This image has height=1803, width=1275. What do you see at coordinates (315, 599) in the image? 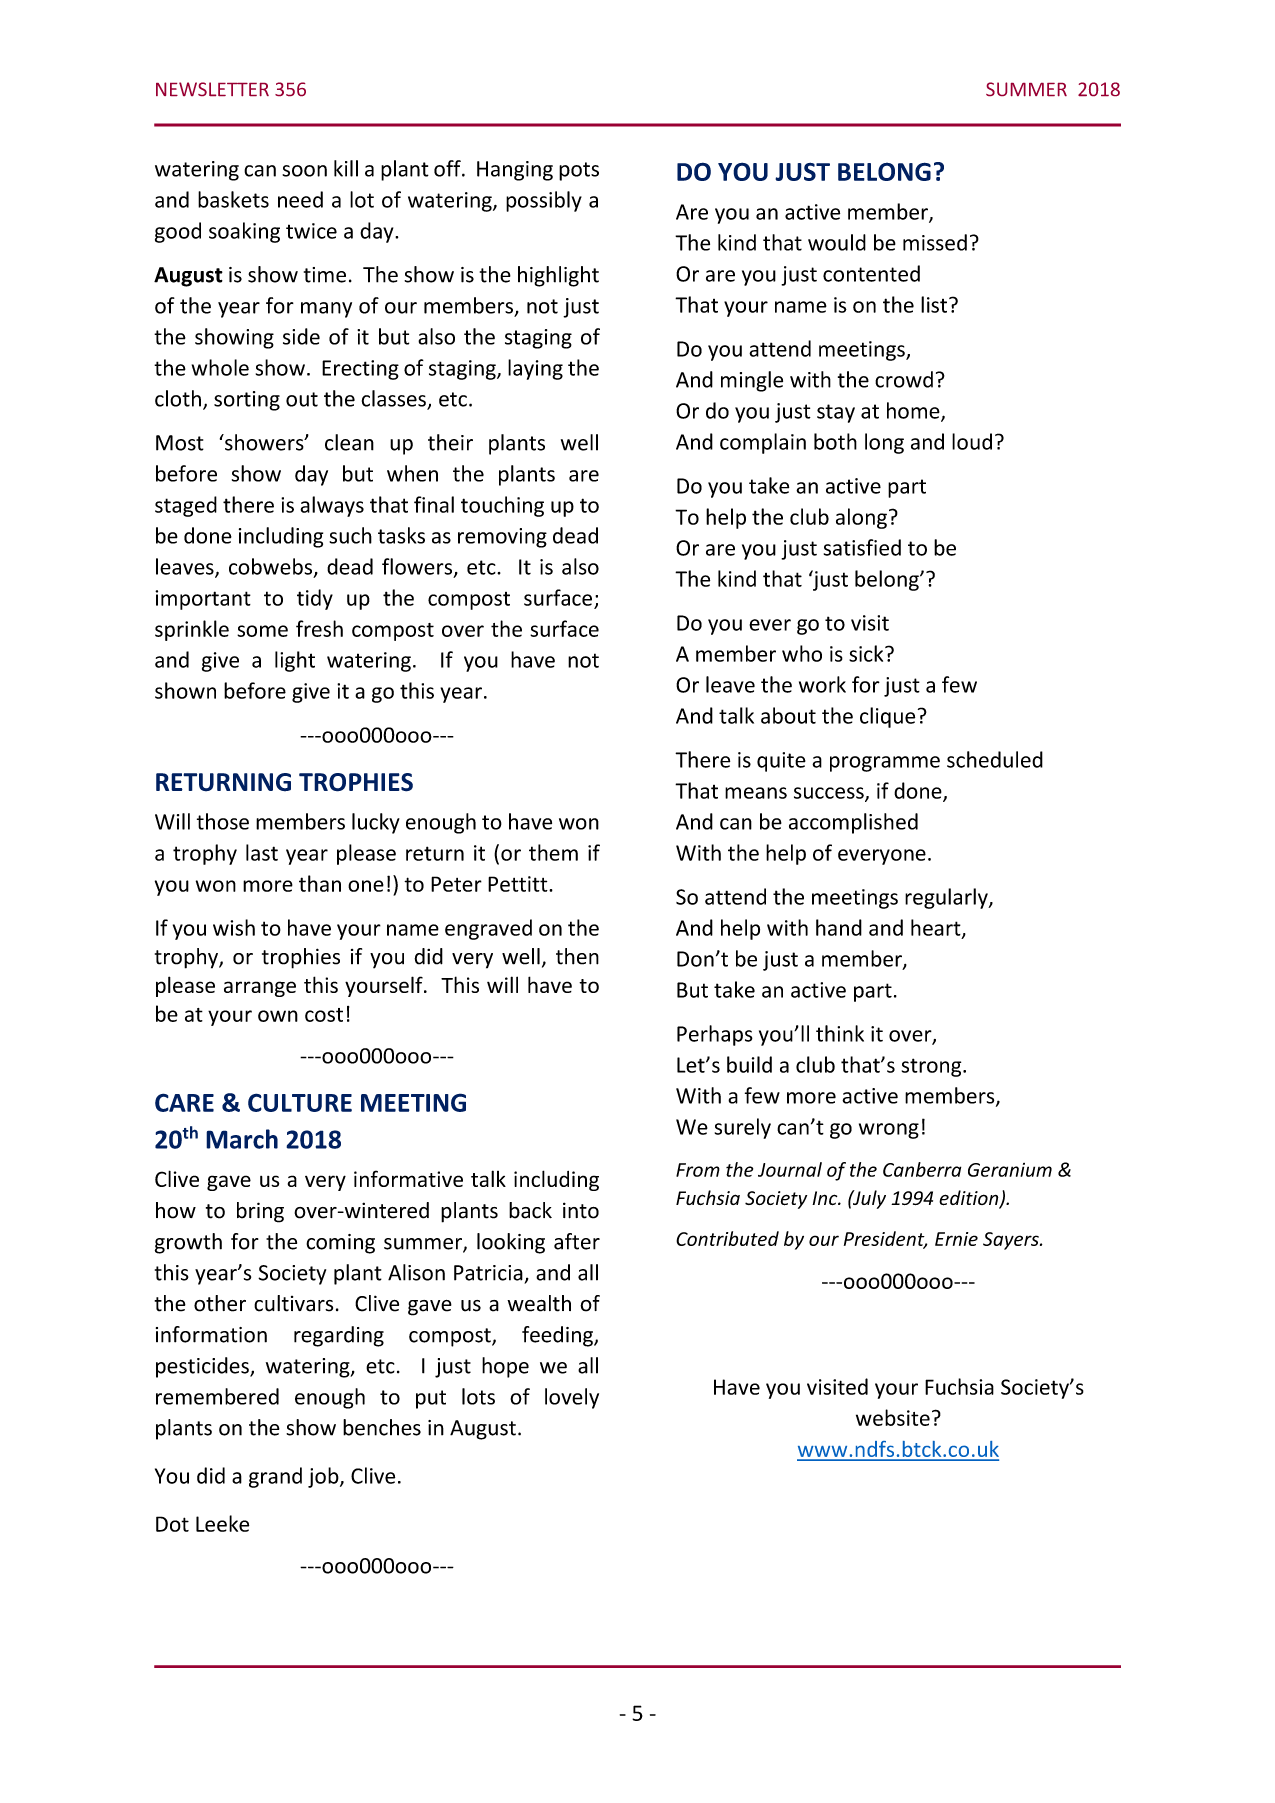
I see `tidy` at bounding box center [315, 599].
